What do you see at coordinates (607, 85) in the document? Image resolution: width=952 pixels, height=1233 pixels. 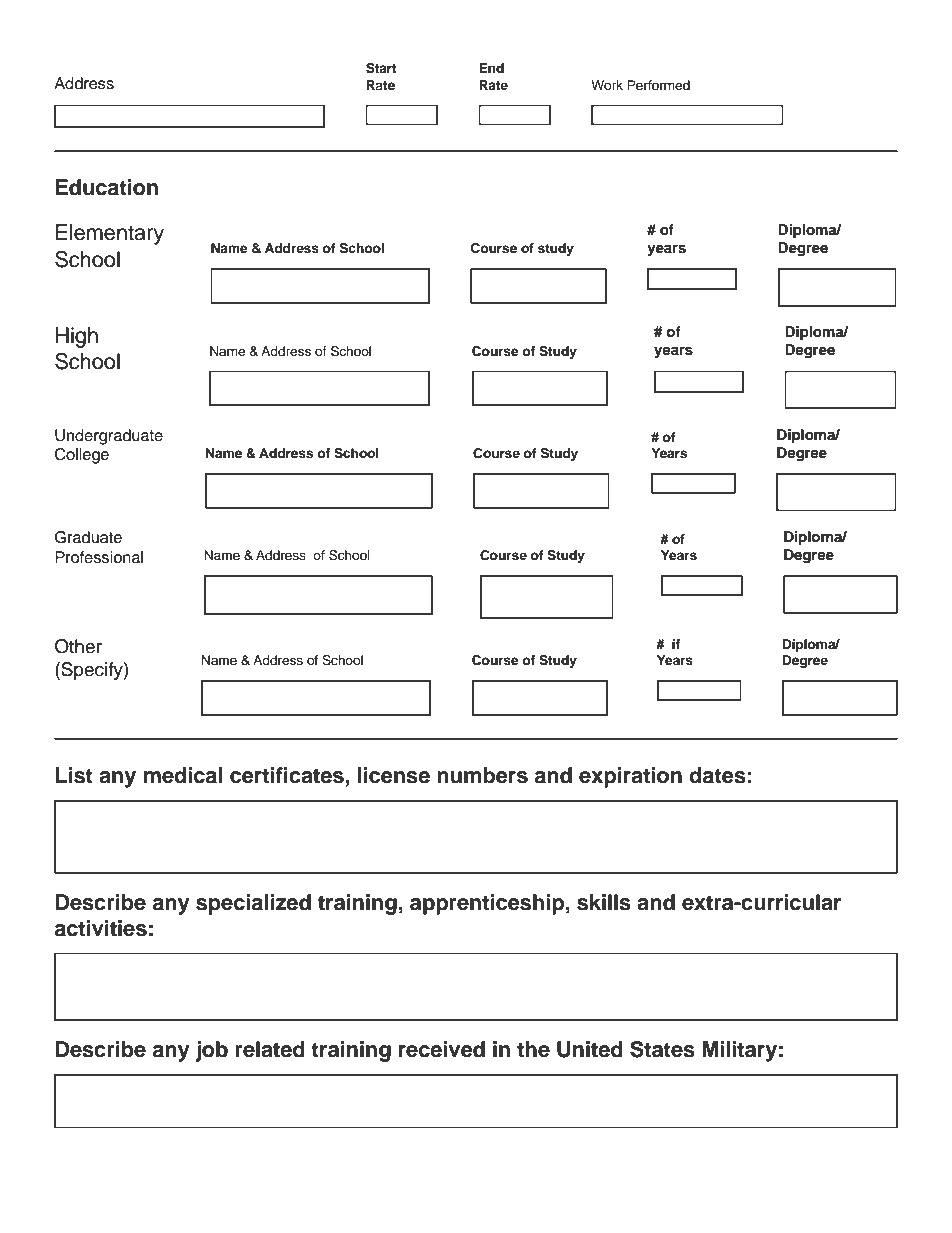 I see `Work` at bounding box center [607, 85].
